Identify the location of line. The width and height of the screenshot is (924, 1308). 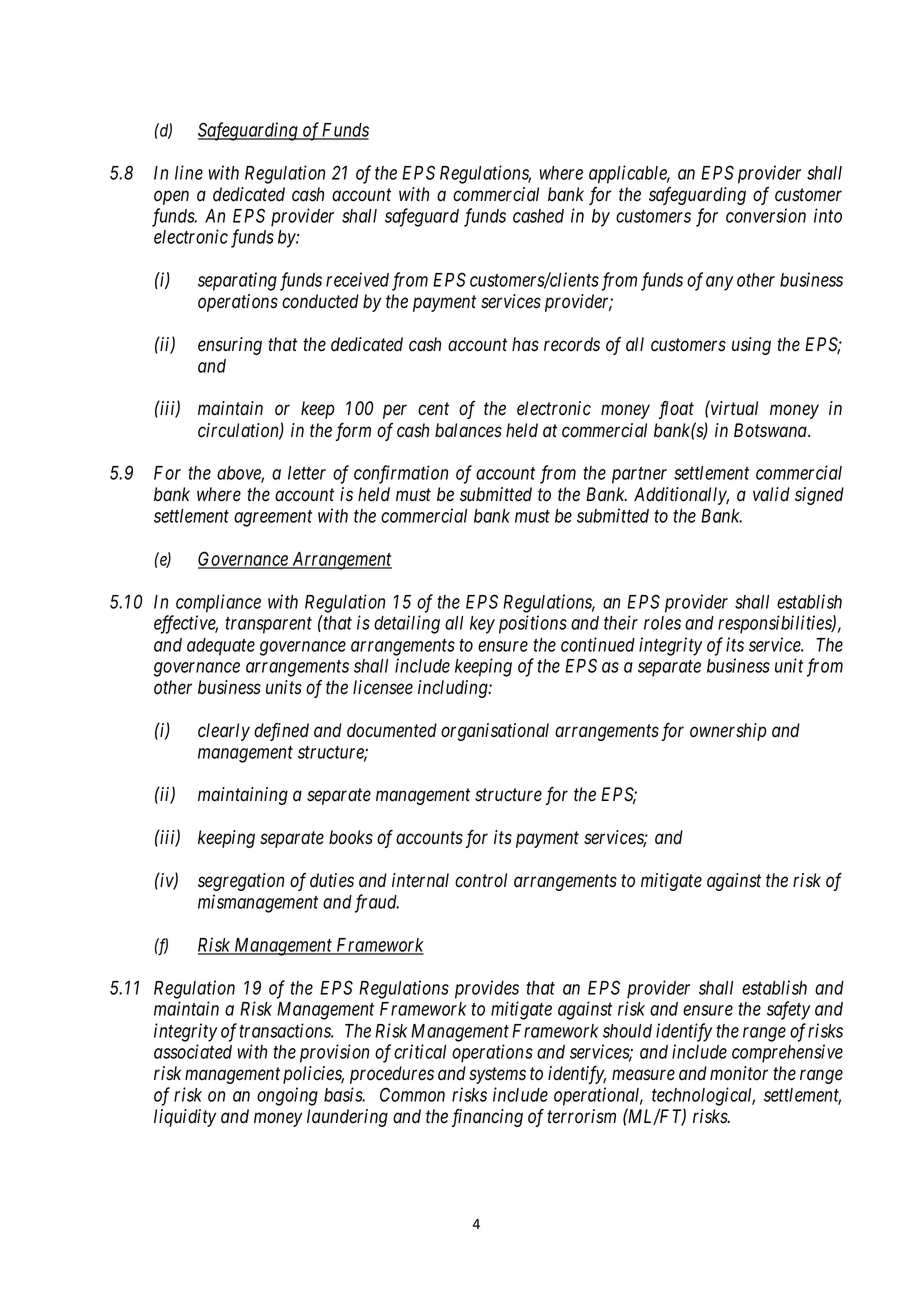
(189, 172).
